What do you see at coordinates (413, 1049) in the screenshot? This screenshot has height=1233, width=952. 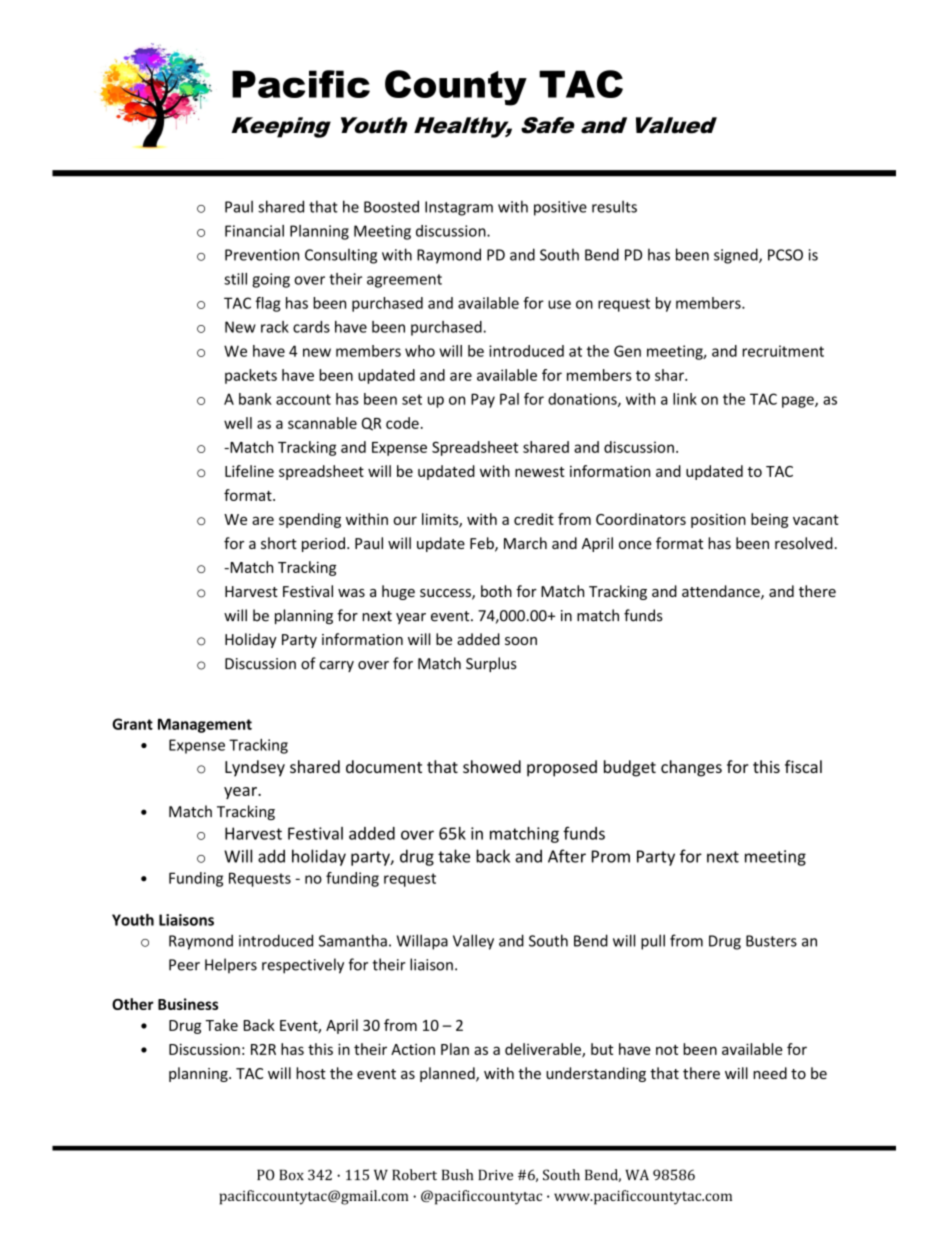 I see `Action` at bounding box center [413, 1049].
